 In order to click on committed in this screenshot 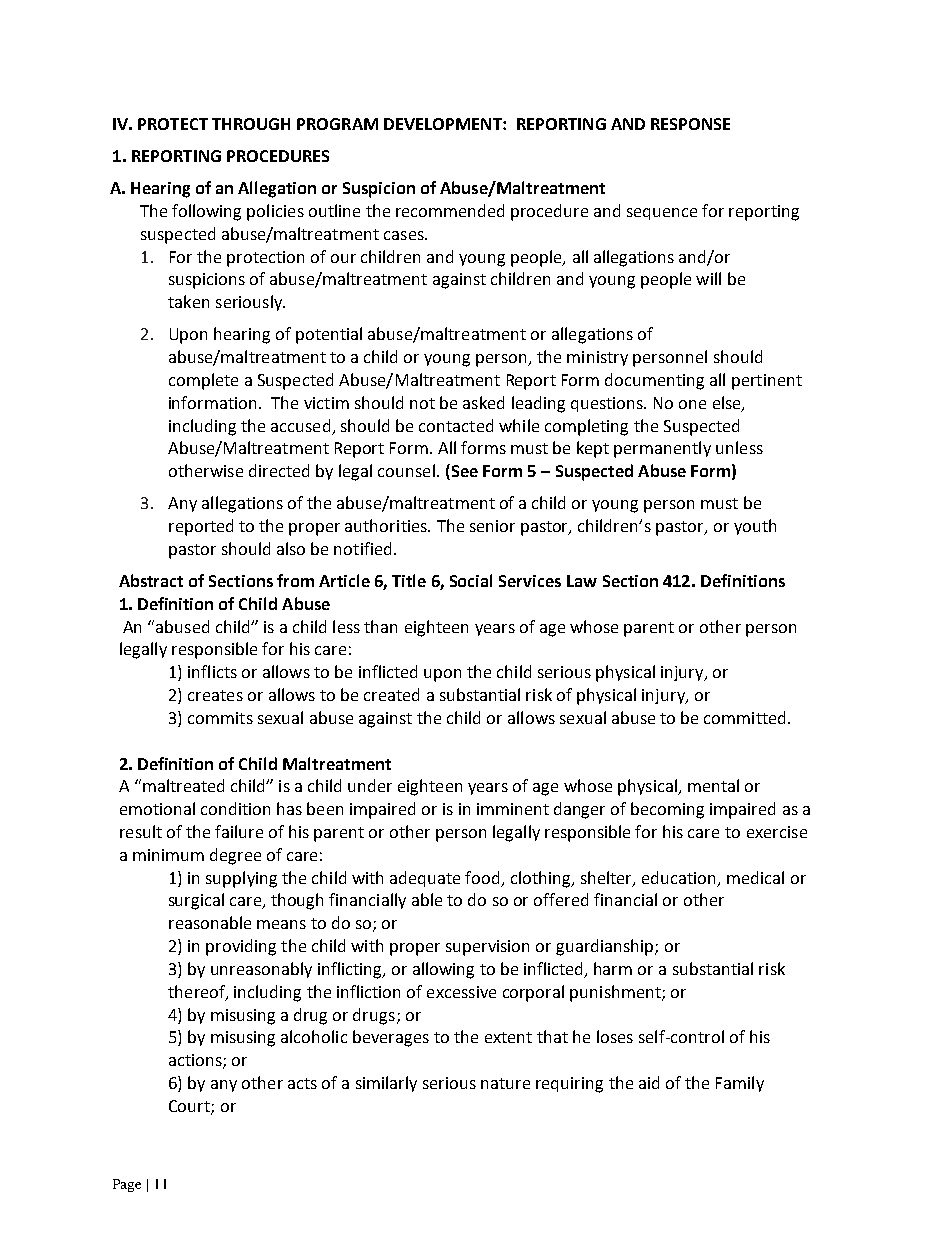, I will do `click(744, 717)`.
